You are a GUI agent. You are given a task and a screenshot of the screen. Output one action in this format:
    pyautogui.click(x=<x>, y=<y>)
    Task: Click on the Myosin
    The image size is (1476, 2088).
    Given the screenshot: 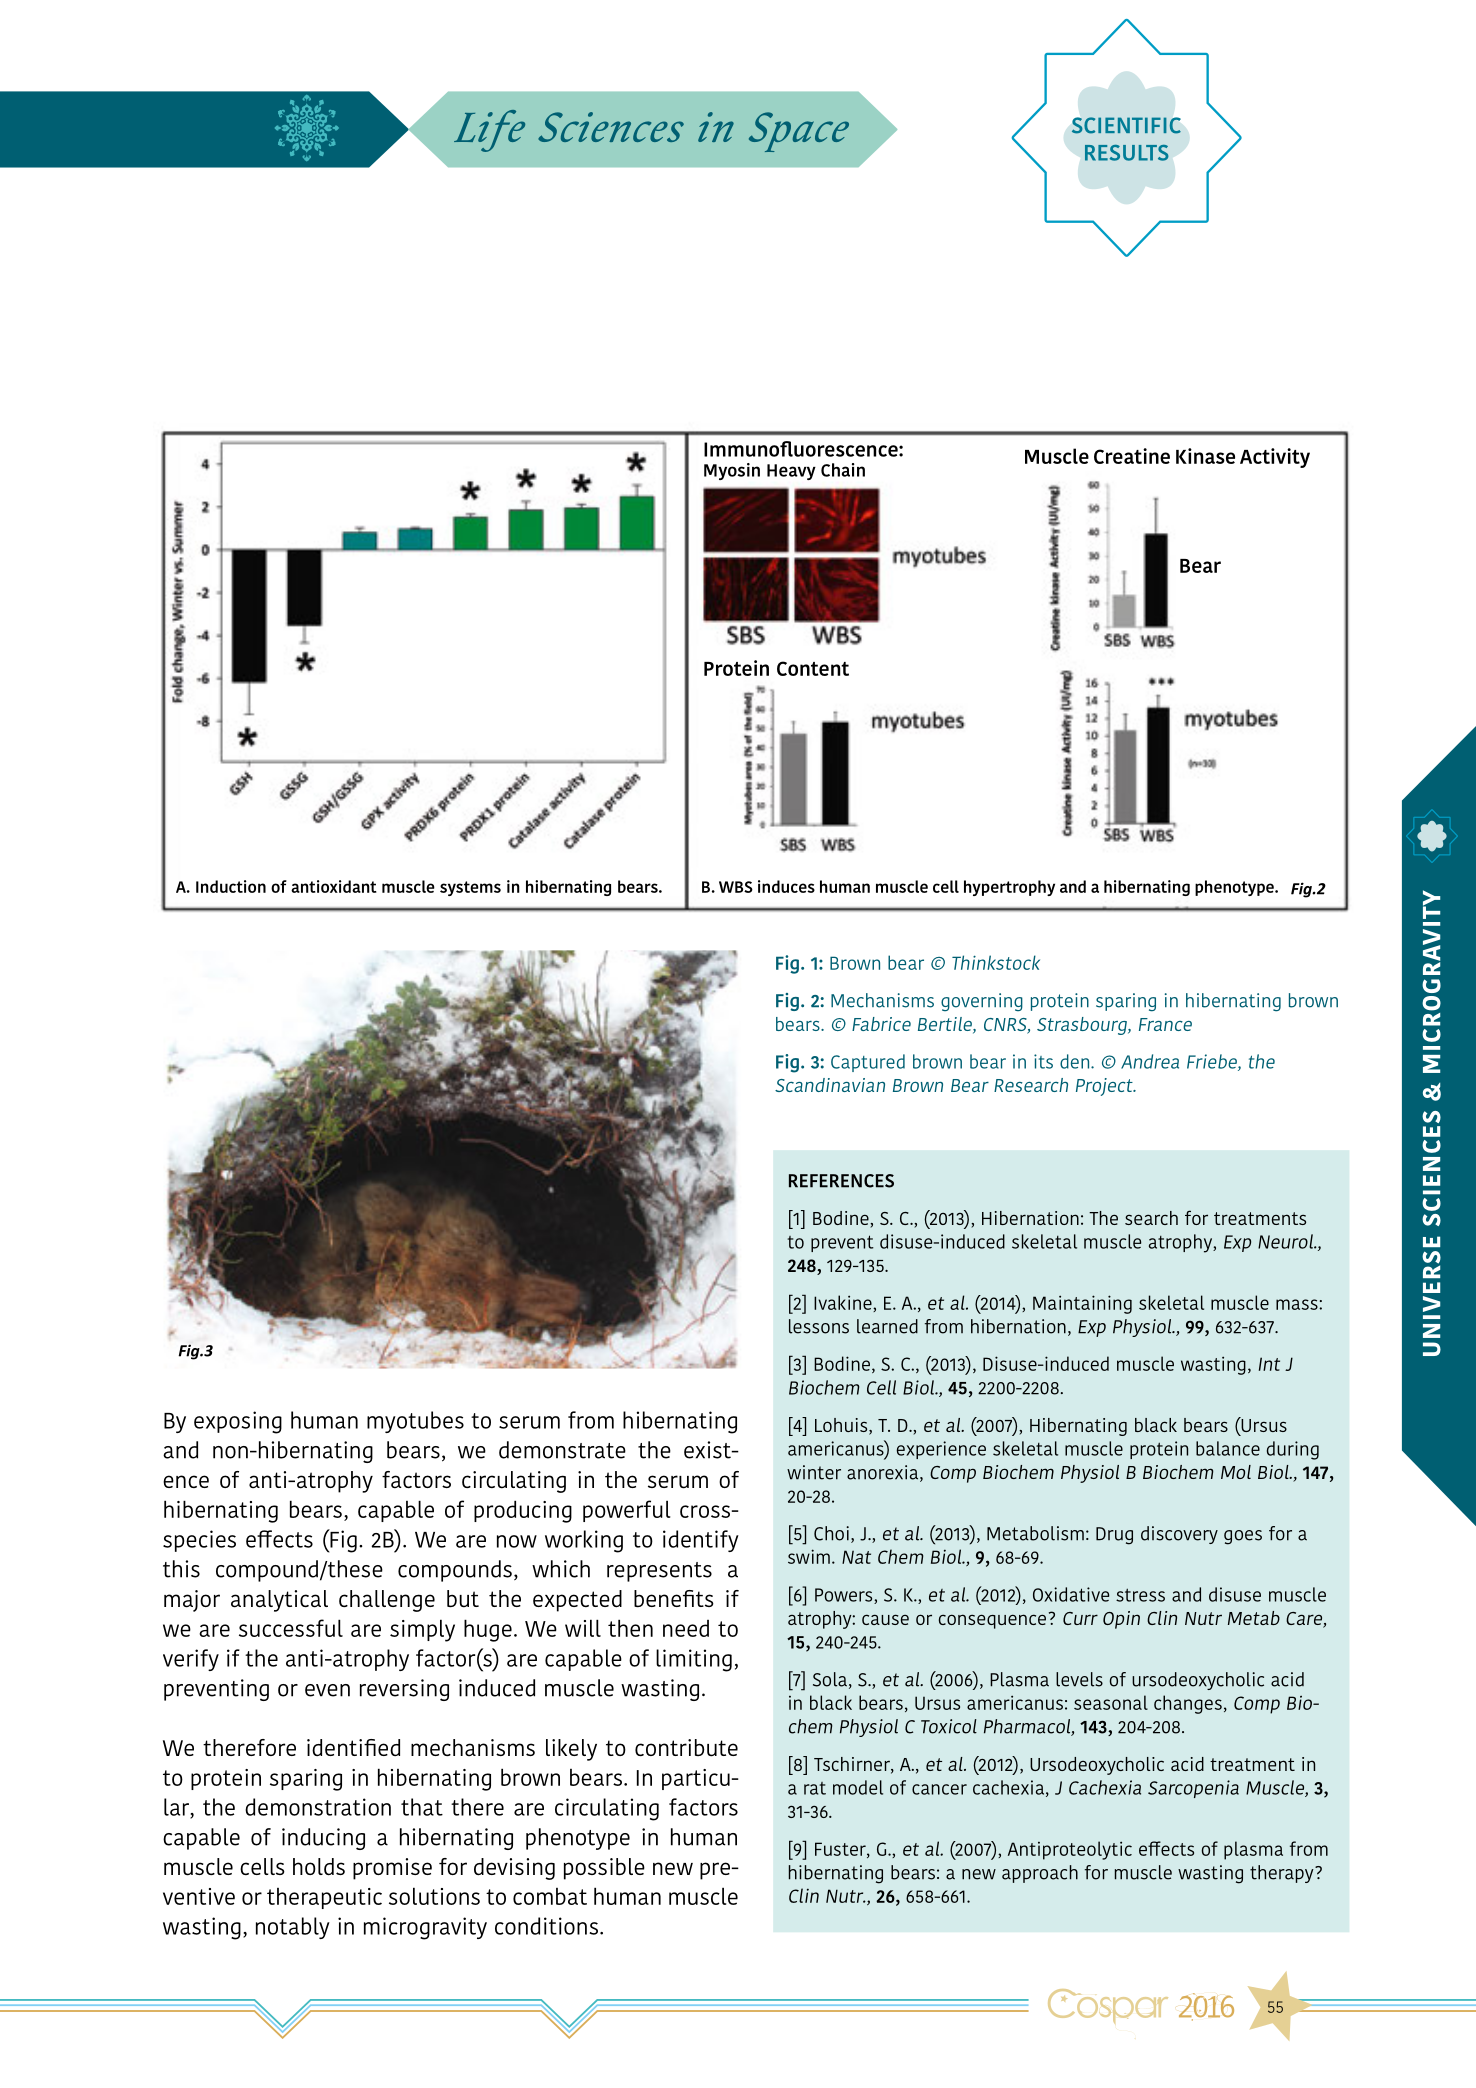 What is the action you would take?
    pyautogui.click(x=732, y=471)
